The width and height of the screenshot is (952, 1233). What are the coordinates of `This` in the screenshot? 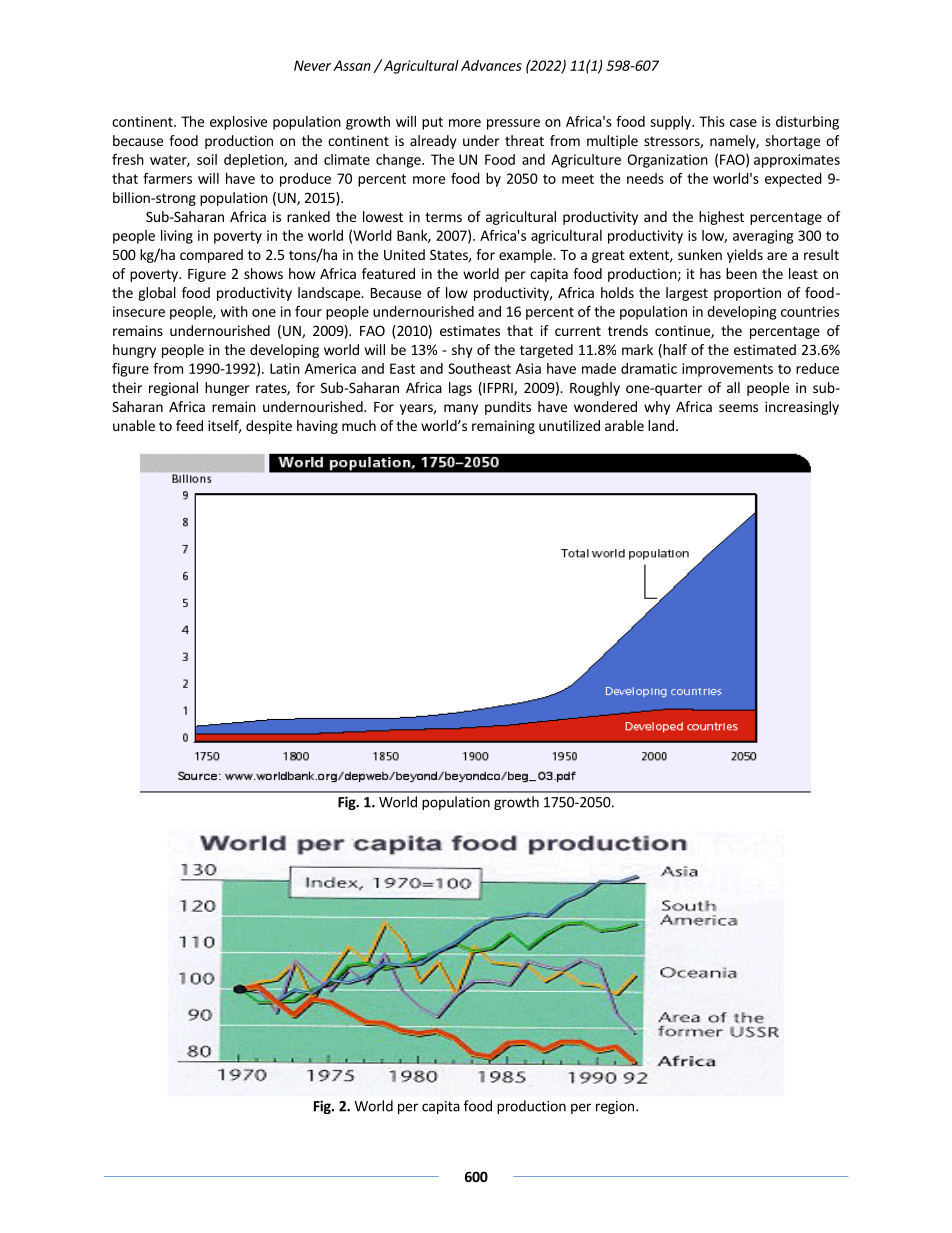 It's located at (712, 121).
